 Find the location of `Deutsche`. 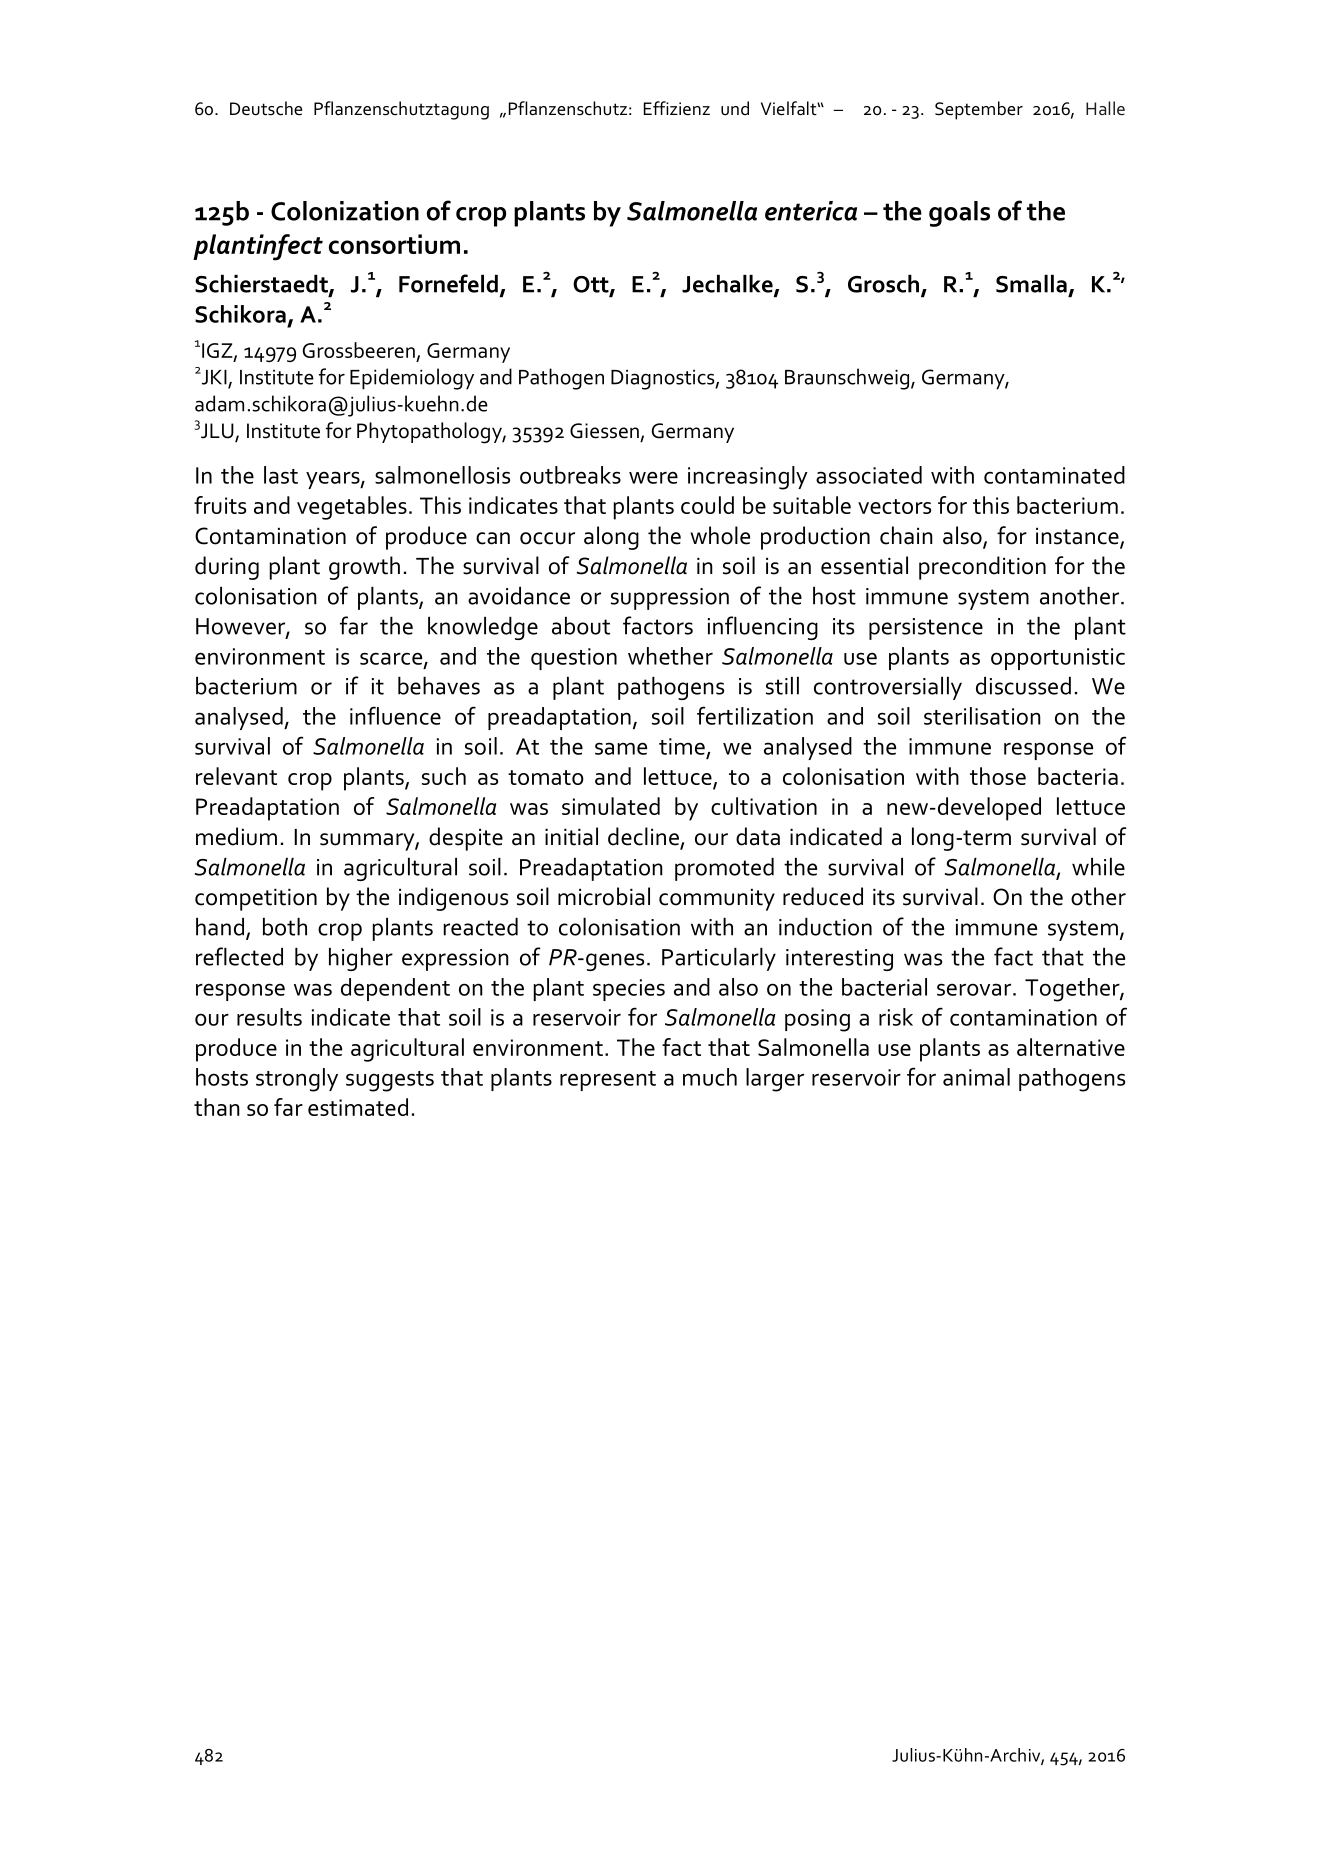

Deutsche is located at coordinates (266, 108).
